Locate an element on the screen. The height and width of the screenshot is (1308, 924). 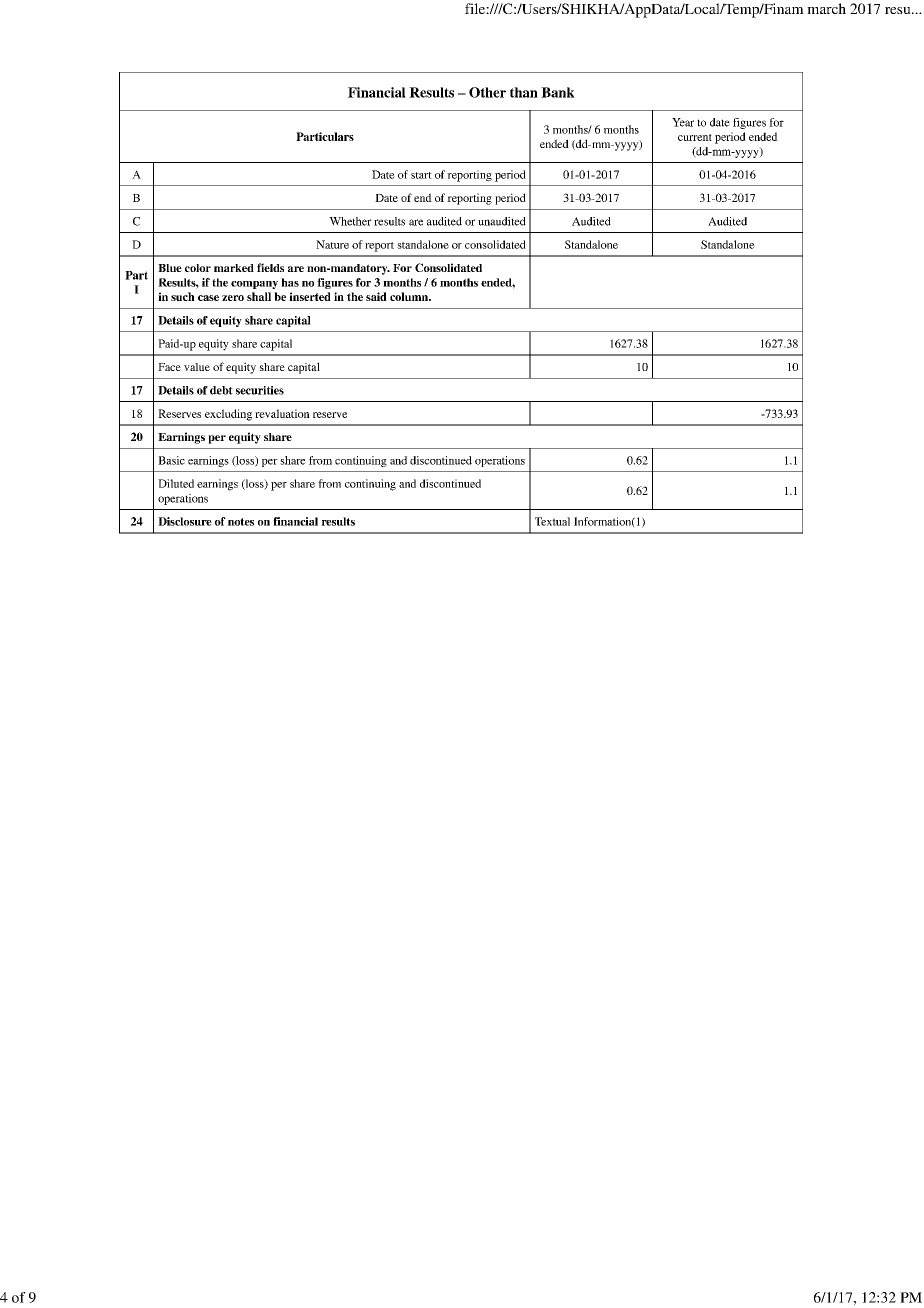
notes is located at coordinates (241, 522).
